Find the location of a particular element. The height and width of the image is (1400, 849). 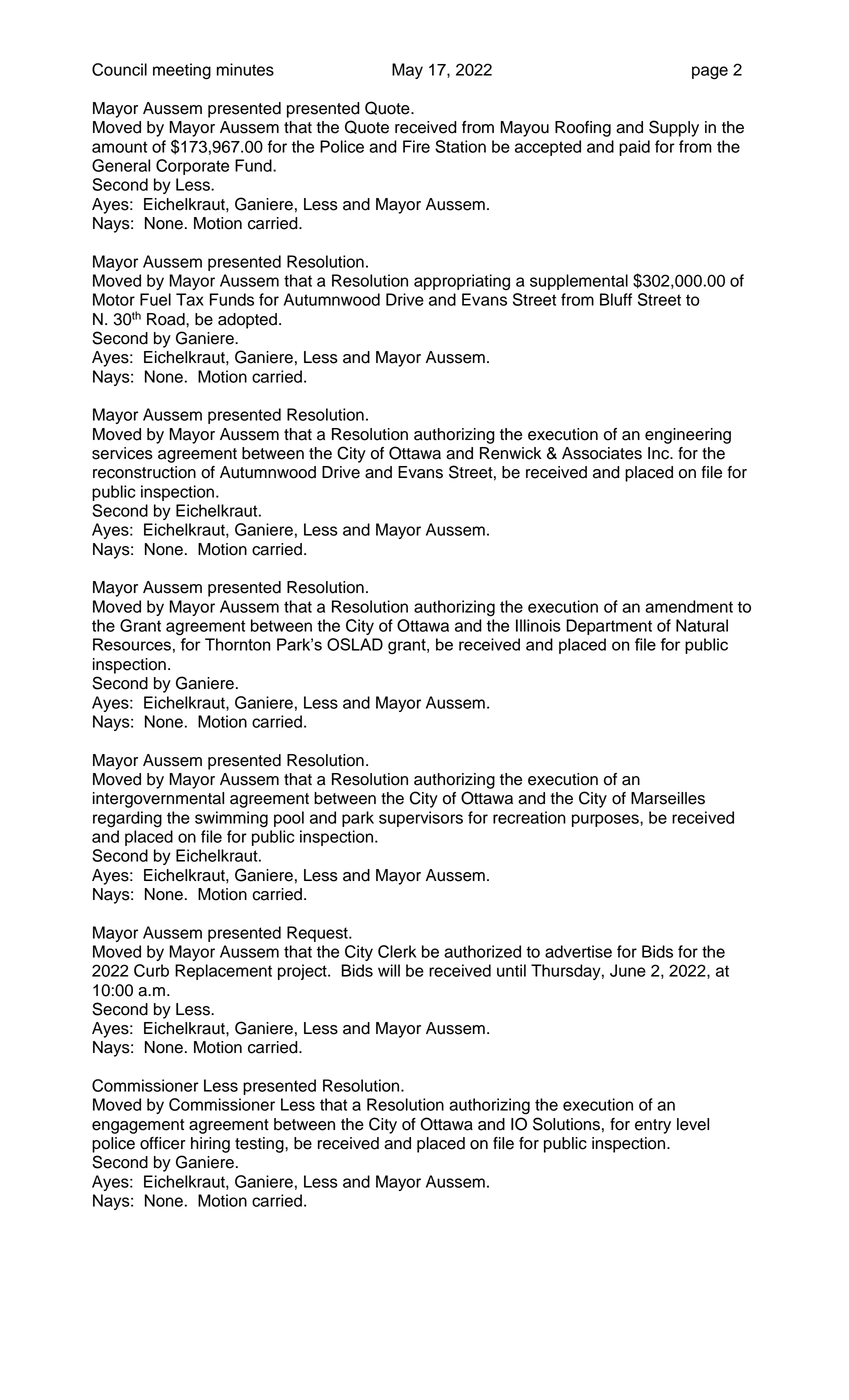

officer is located at coordinates (163, 1143).
